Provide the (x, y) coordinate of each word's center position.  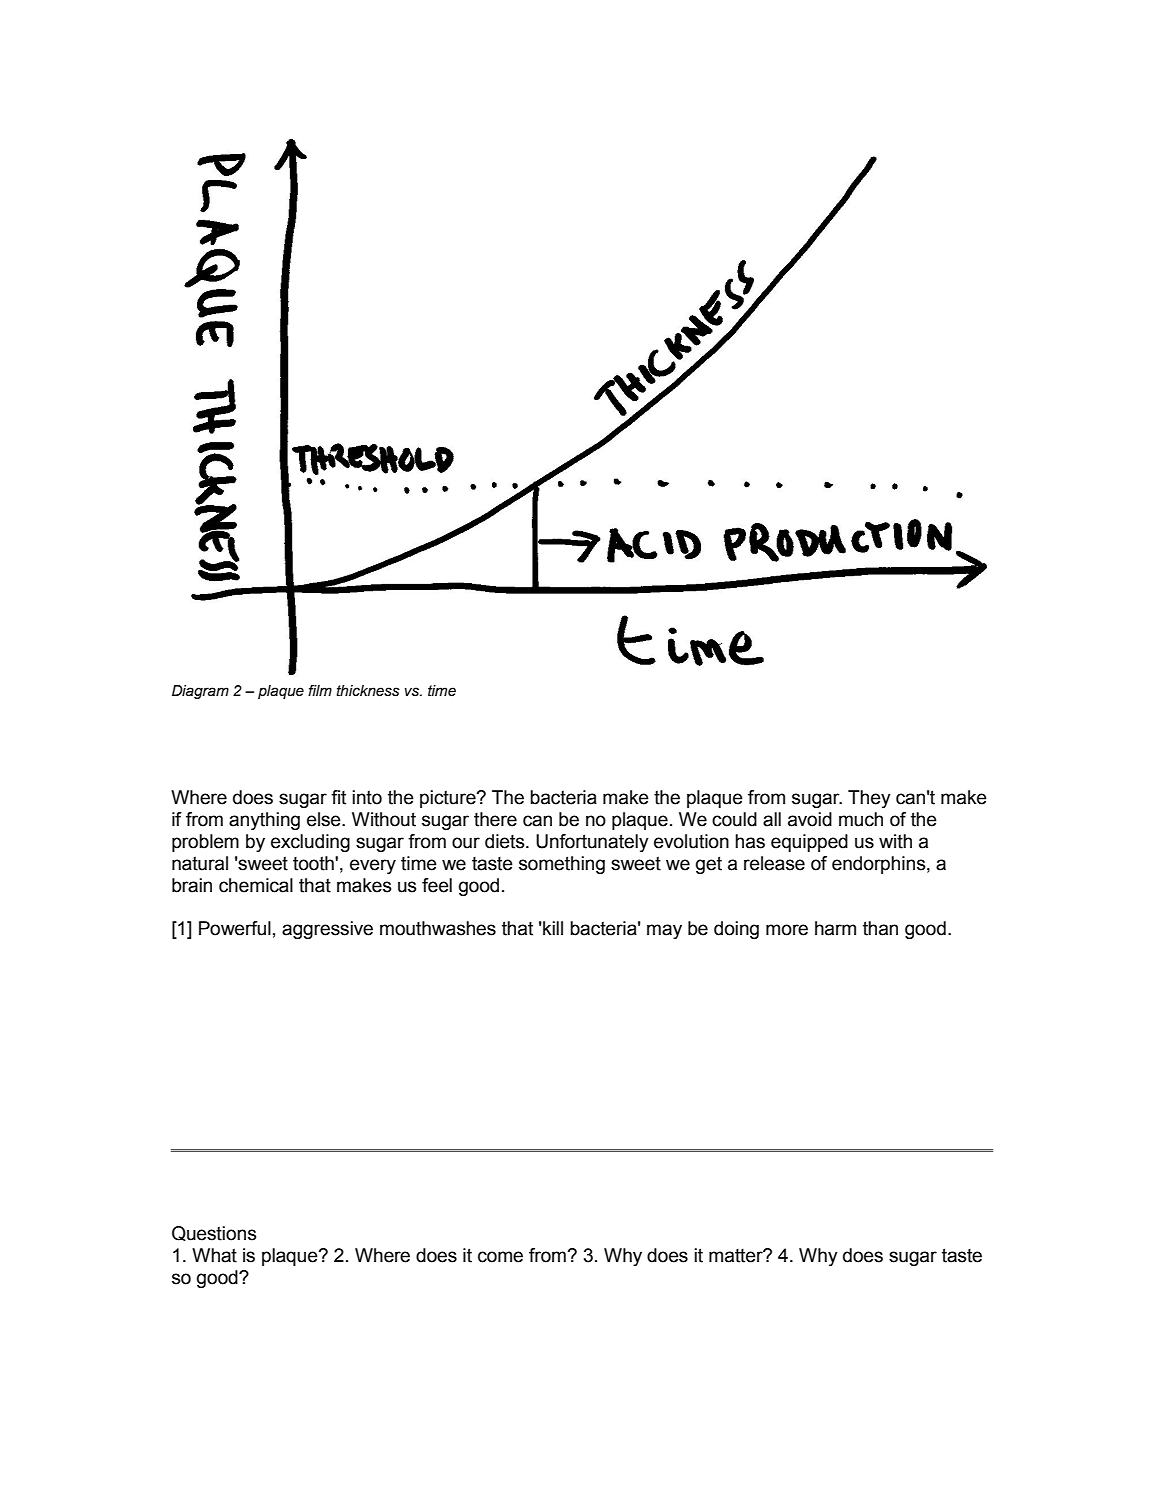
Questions (214, 1233)
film (320, 690)
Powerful (235, 928)
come (500, 1257)
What (214, 1255)
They (869, 799)
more (787, 930)
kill (552, 928)
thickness (368, 691)
